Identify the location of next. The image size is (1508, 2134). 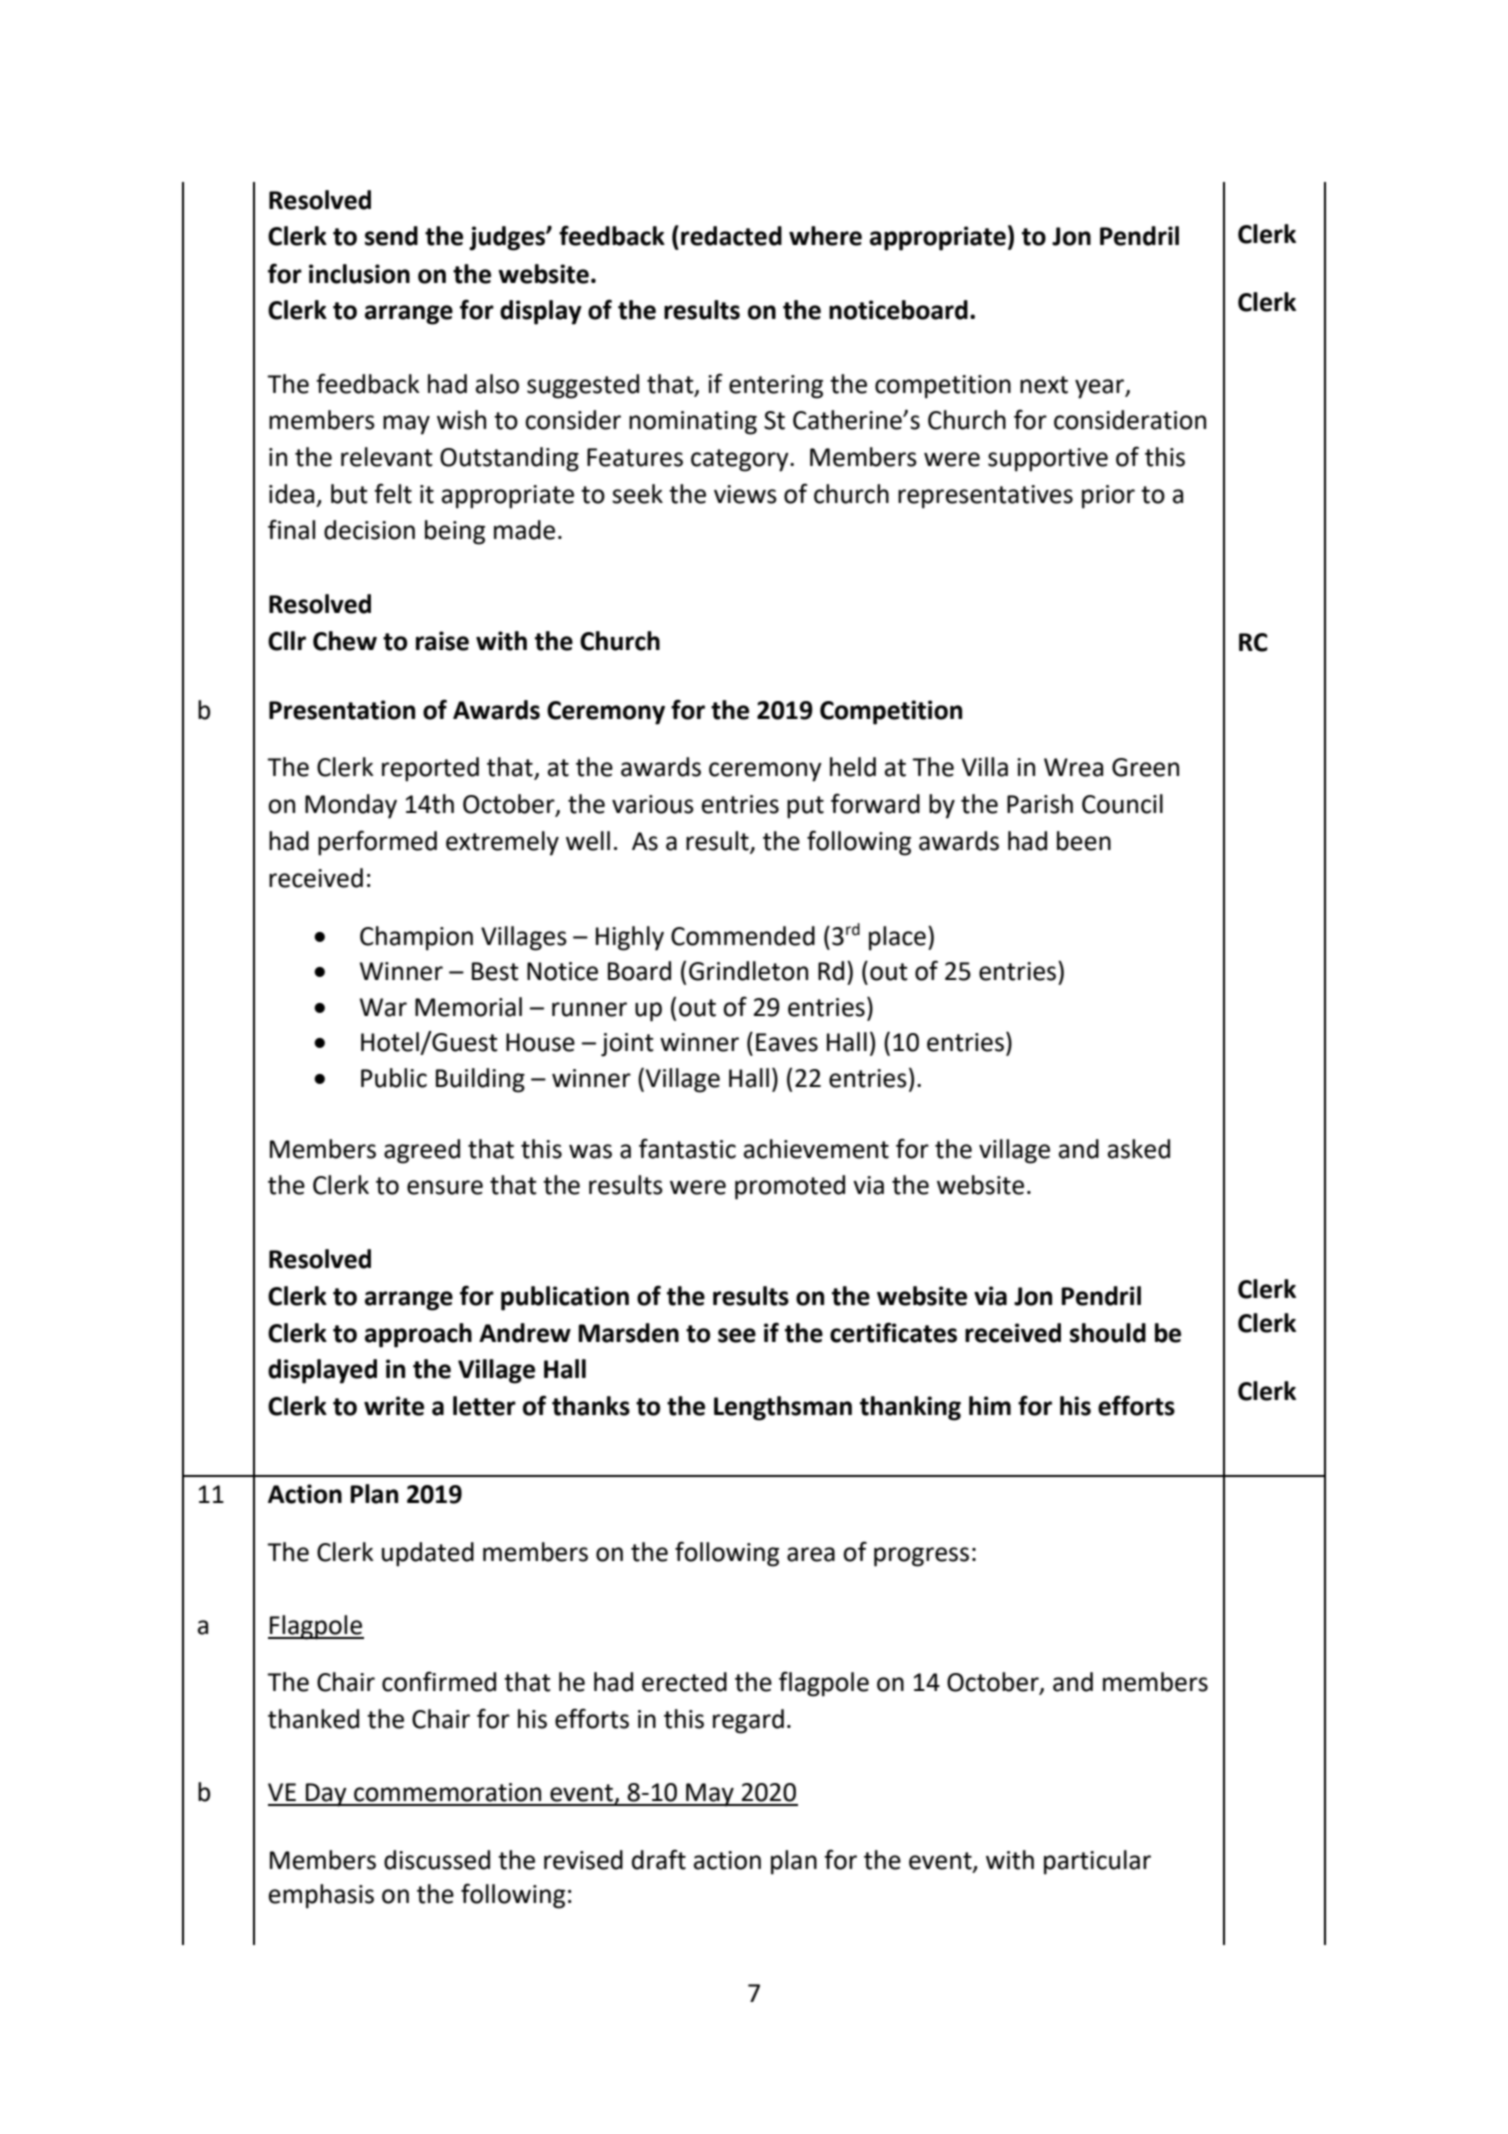
(1044, 385).
